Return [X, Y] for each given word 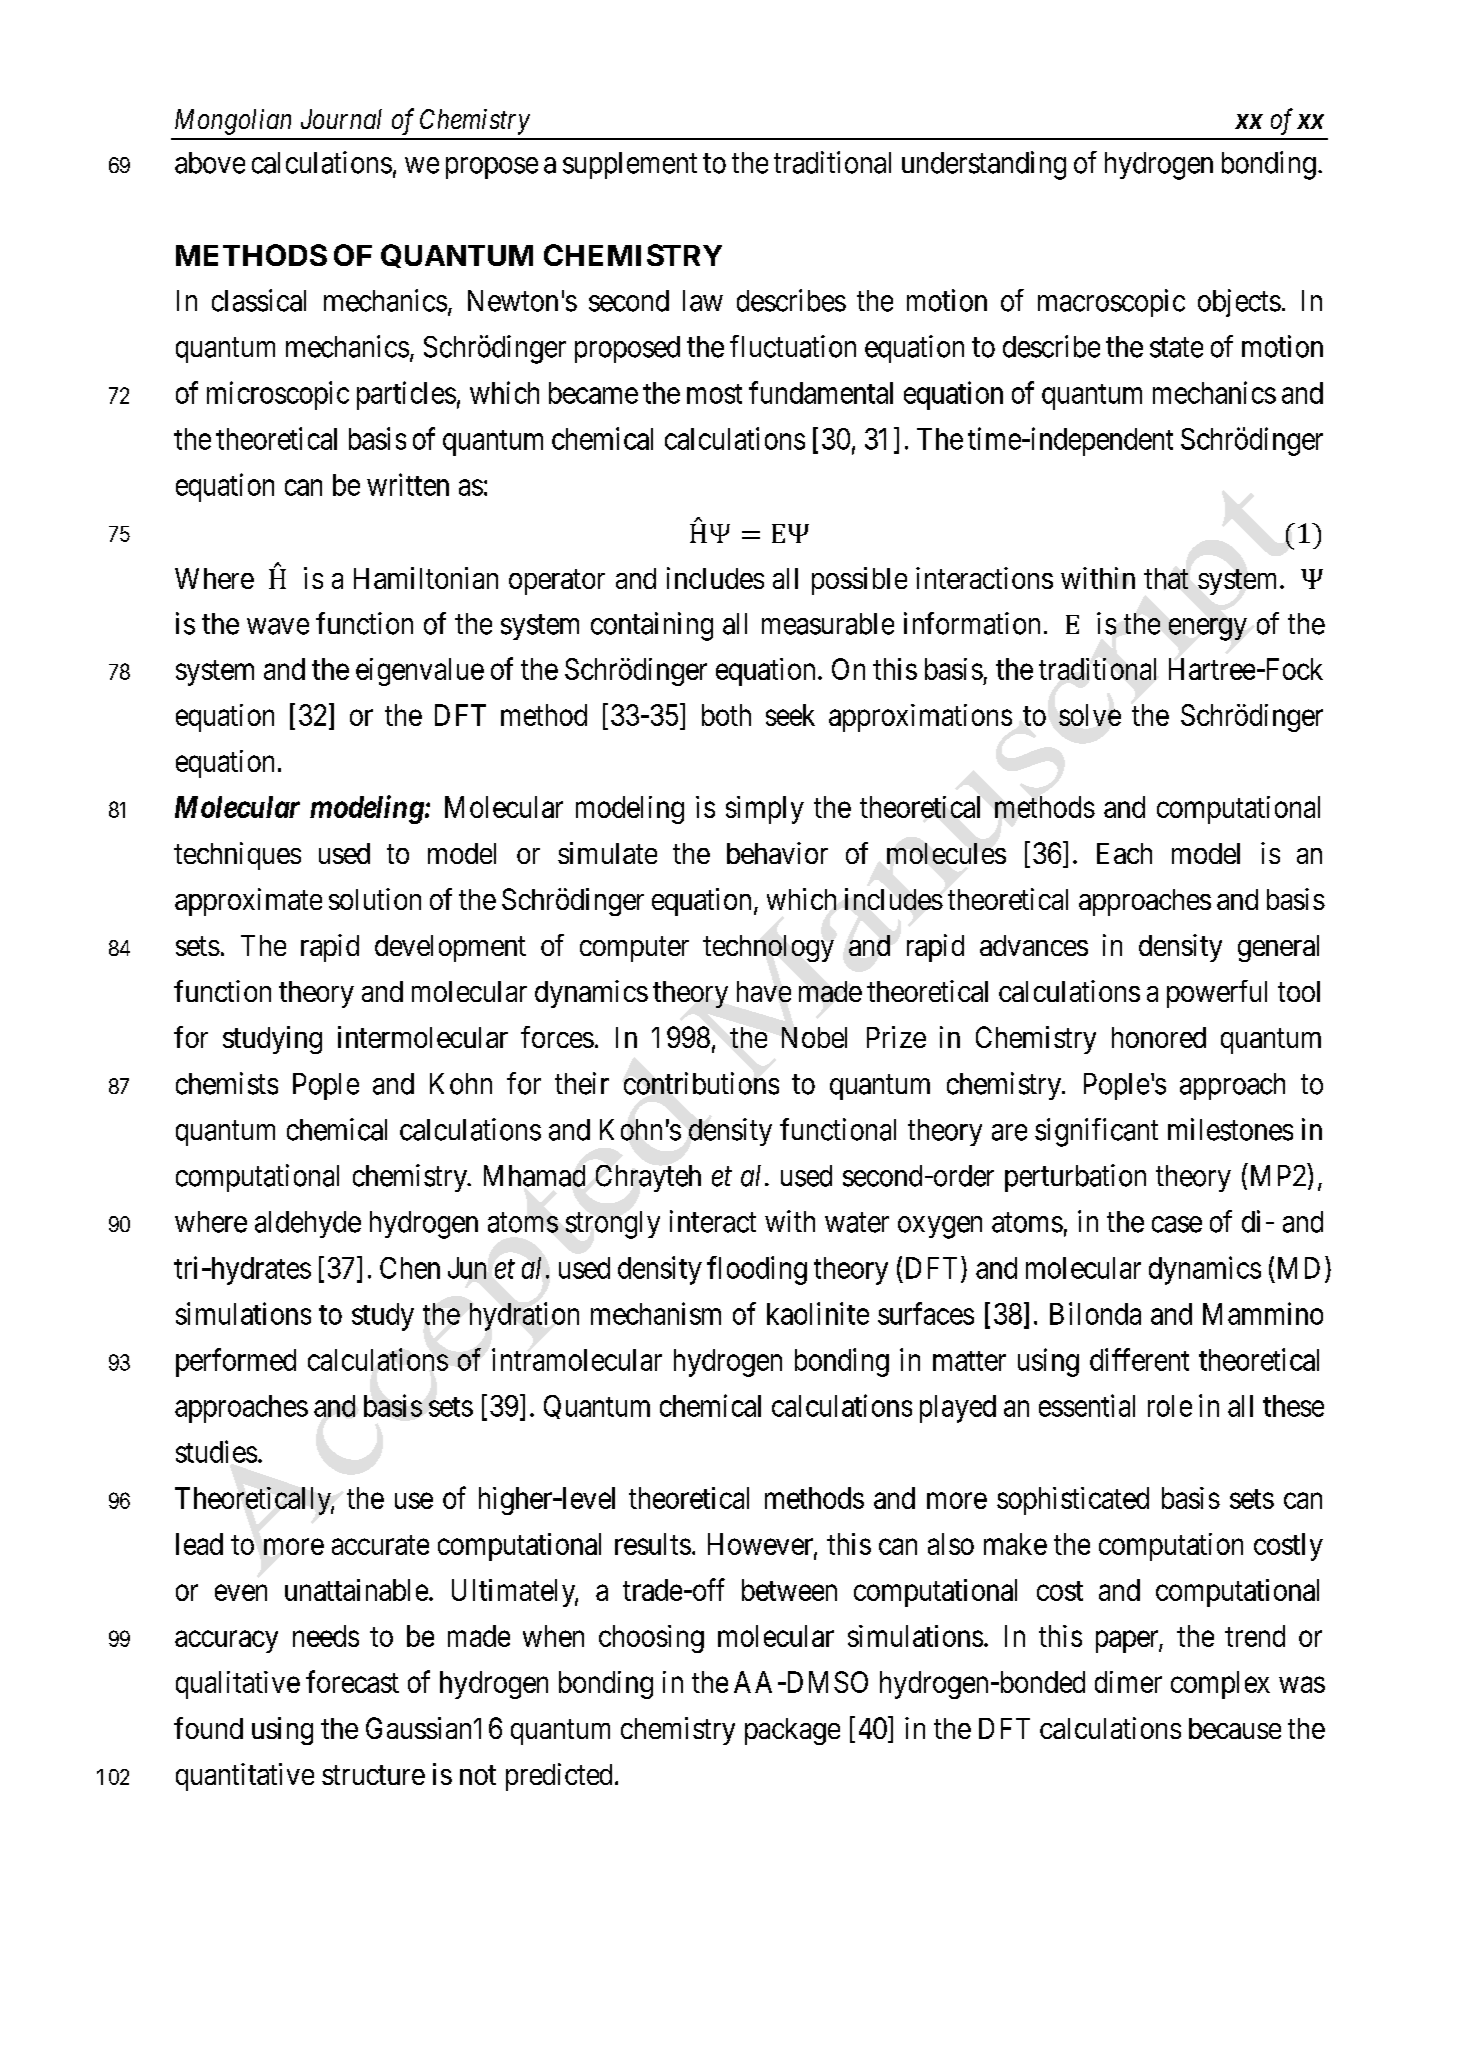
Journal [341, 119]
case [1177, 1224]
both [726, 715]
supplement [630, 165]
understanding [984, 165]
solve [1090, 715]
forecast [352, 1681]
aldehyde [308, 1224]
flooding [757, 1270]
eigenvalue [420, 672]
